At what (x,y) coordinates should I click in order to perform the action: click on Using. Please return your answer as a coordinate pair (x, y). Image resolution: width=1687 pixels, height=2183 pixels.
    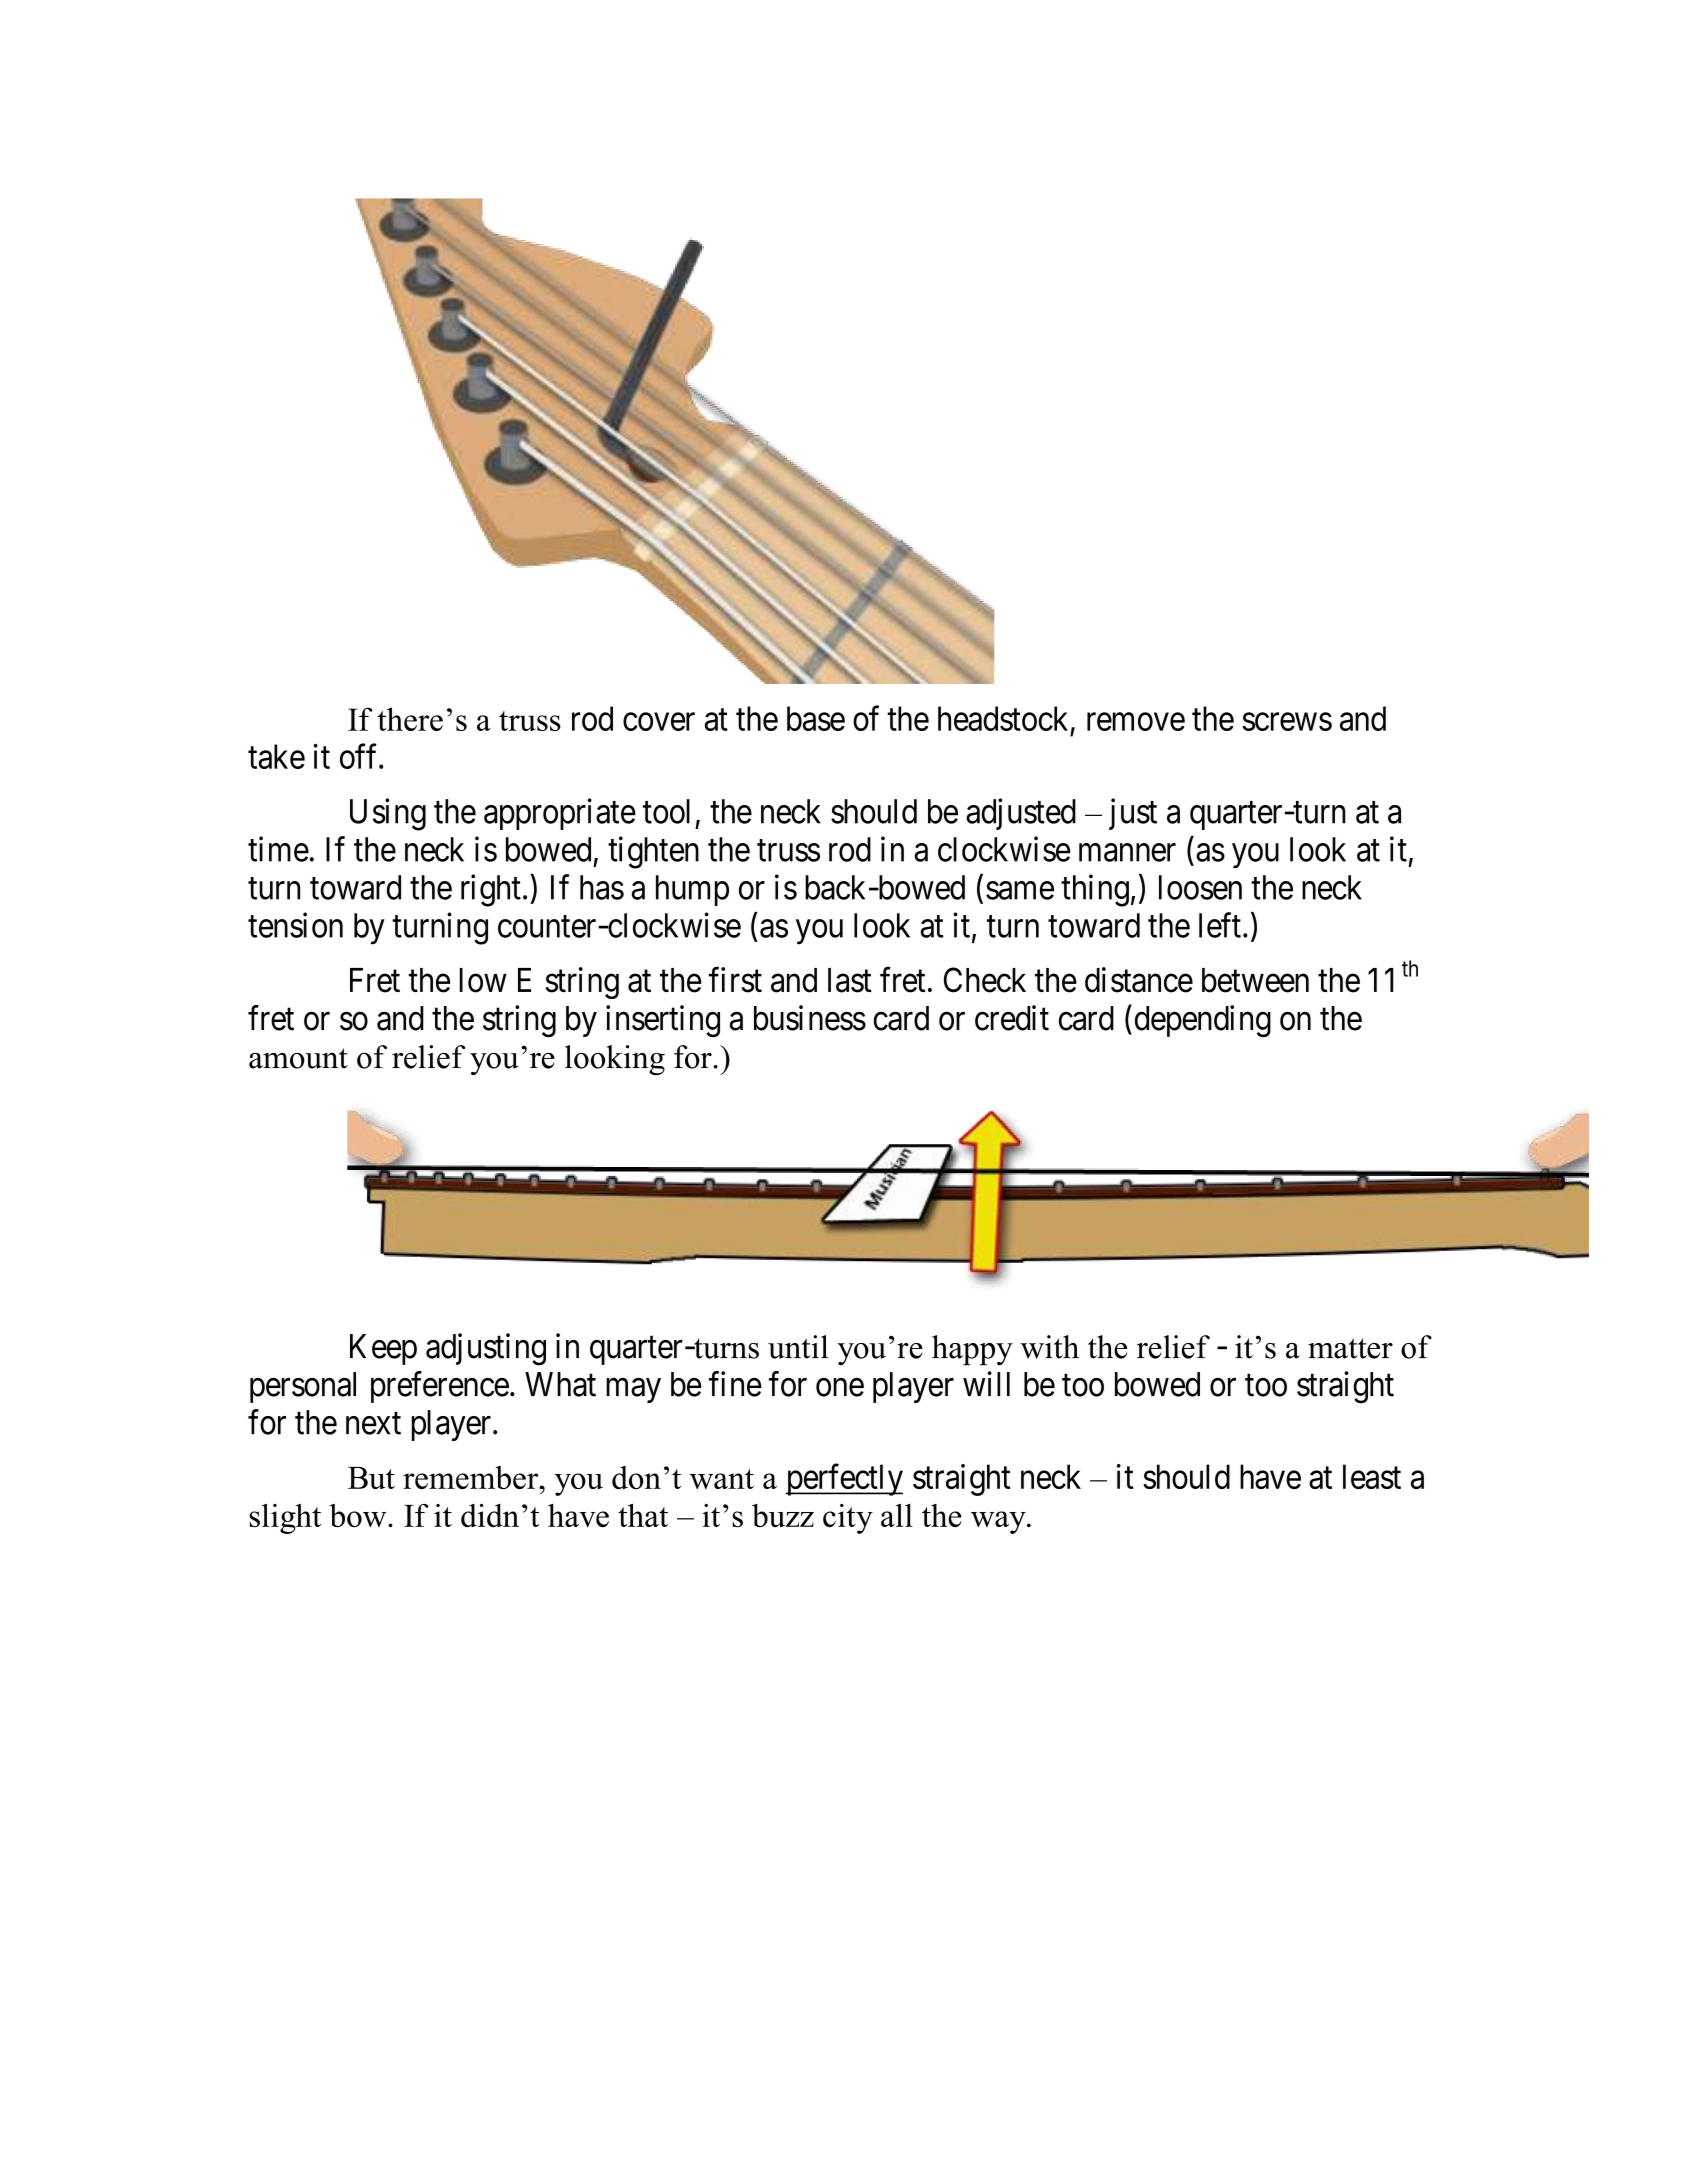
    Looking at the image, I should click on (388, 814).
